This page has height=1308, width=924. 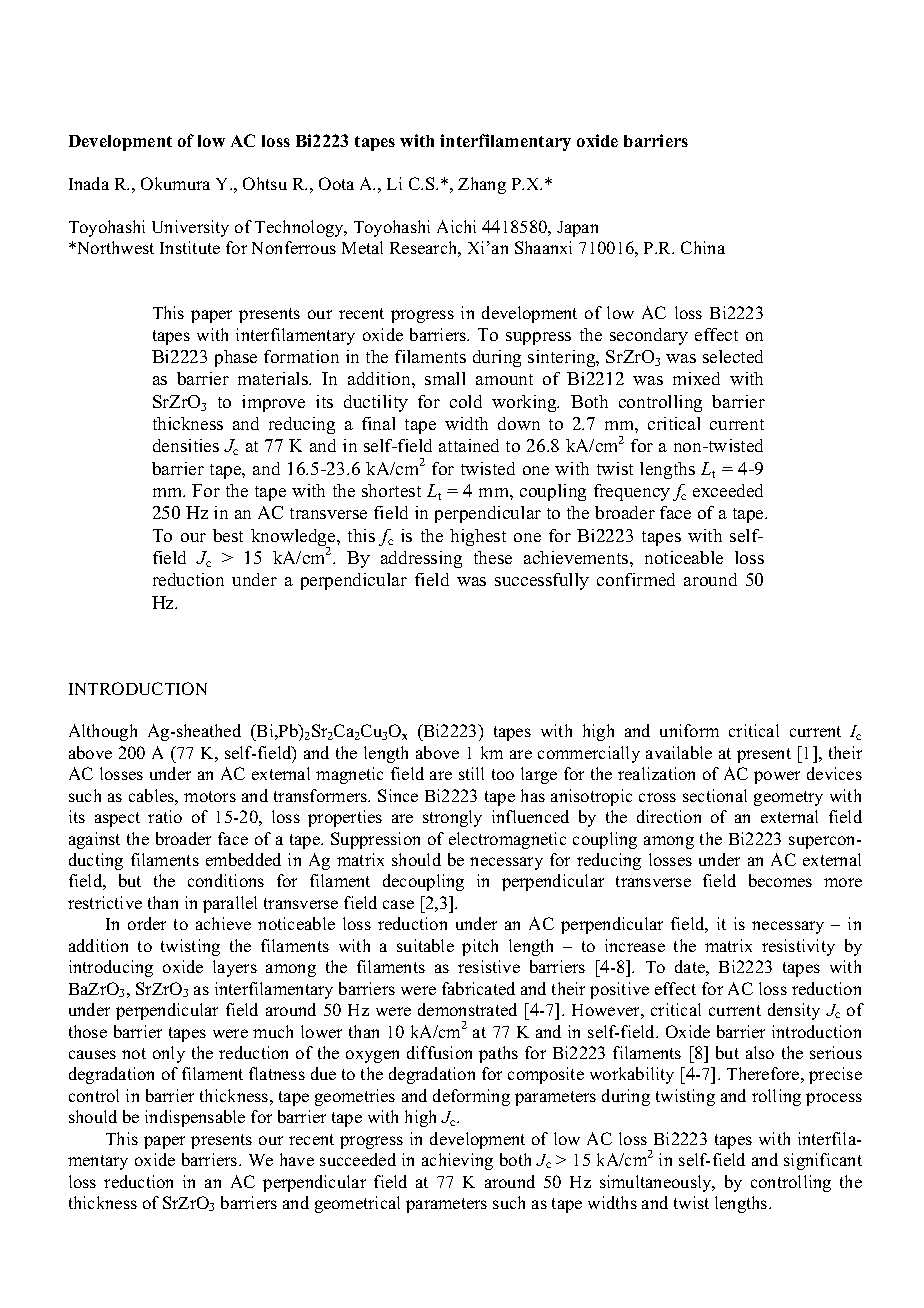 What do you see at coordinates (471, 773) in the page?
I see `still` at bounding box center [471, 773].
